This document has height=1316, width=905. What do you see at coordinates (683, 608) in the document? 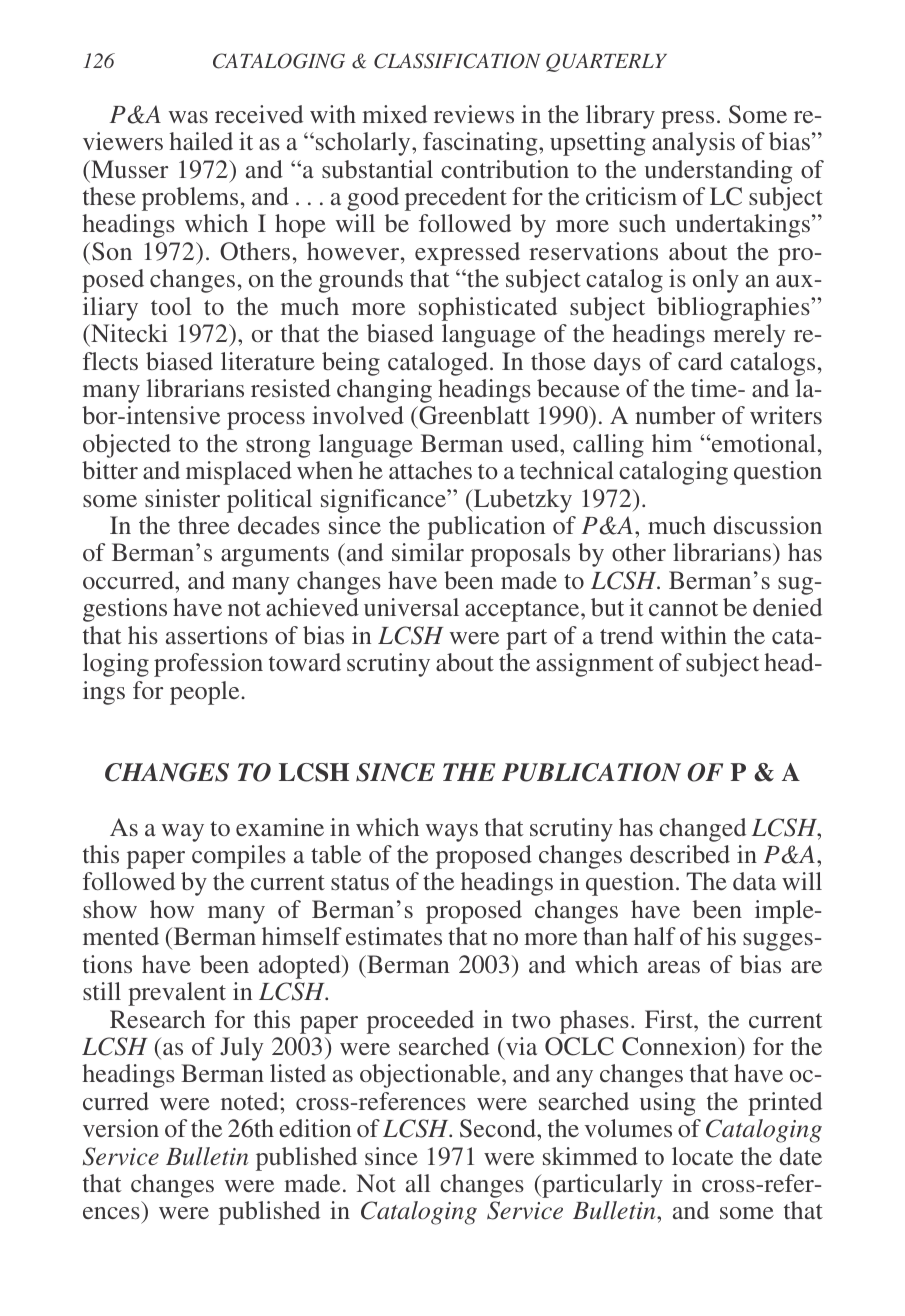
I see `cannot` at bounding box center [683, 608].
